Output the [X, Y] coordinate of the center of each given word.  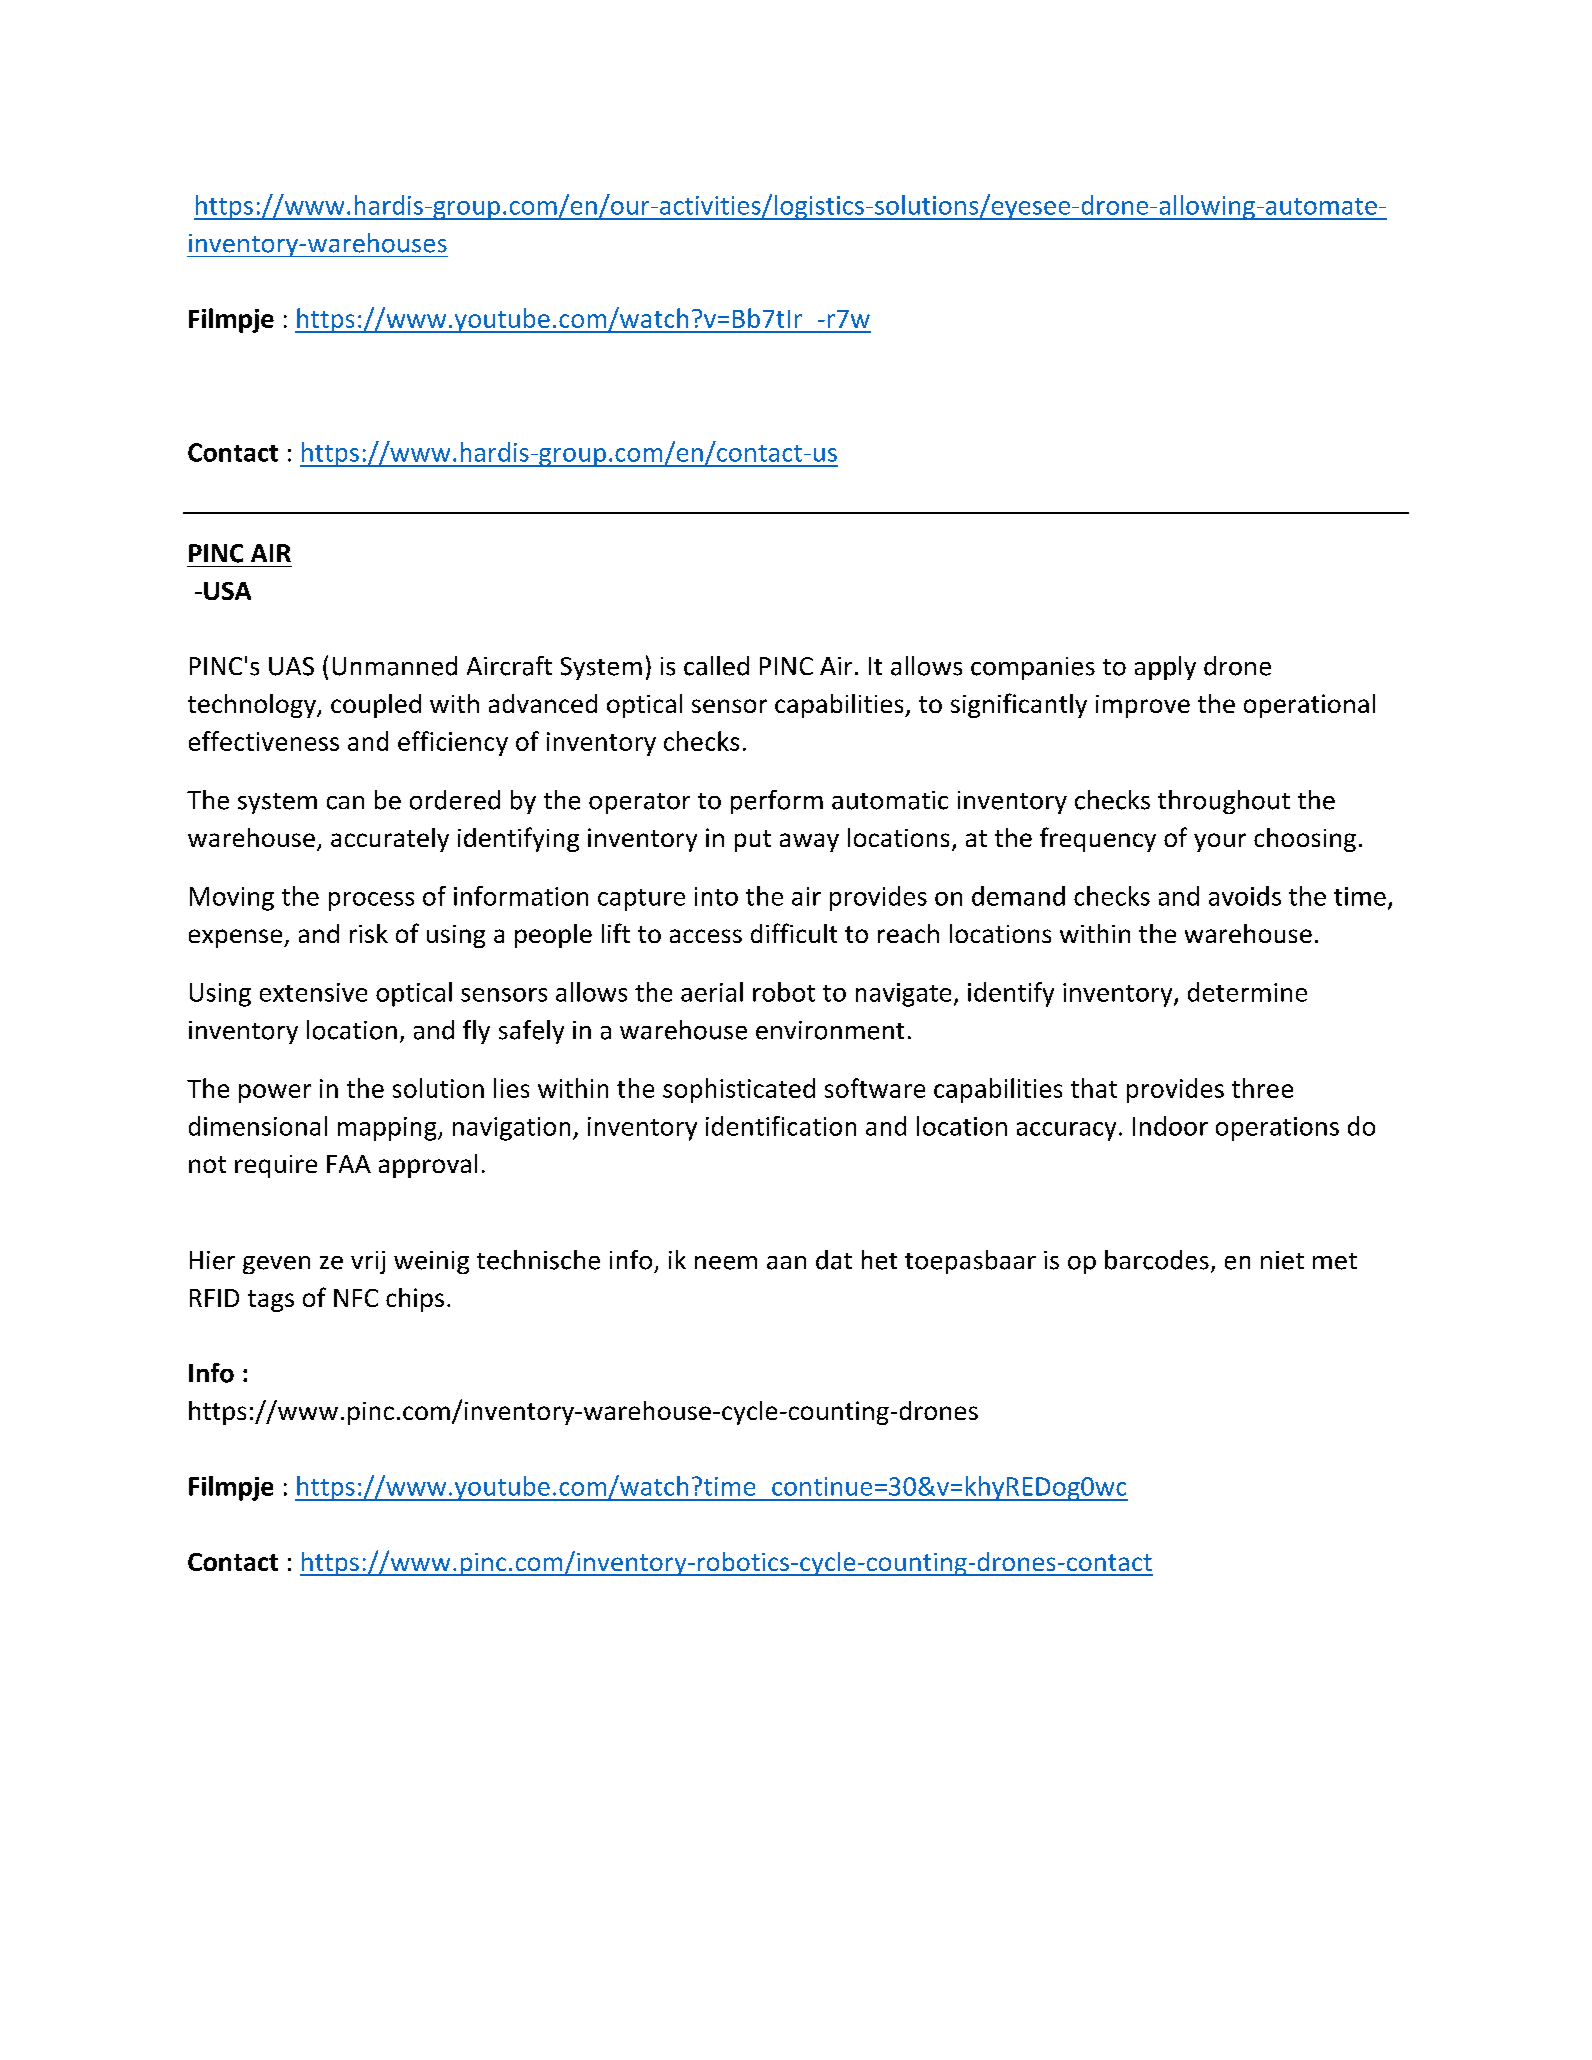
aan [786, 1263]
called [716, 666]
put [753, 841]
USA [227, 591]
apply [1165, 668]
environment [830, 1030]
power [275, 1093]
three [1262, 1088]
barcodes [1157, 1260]
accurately [390, 840]
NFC [356, 1298]
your [1220, 842]
